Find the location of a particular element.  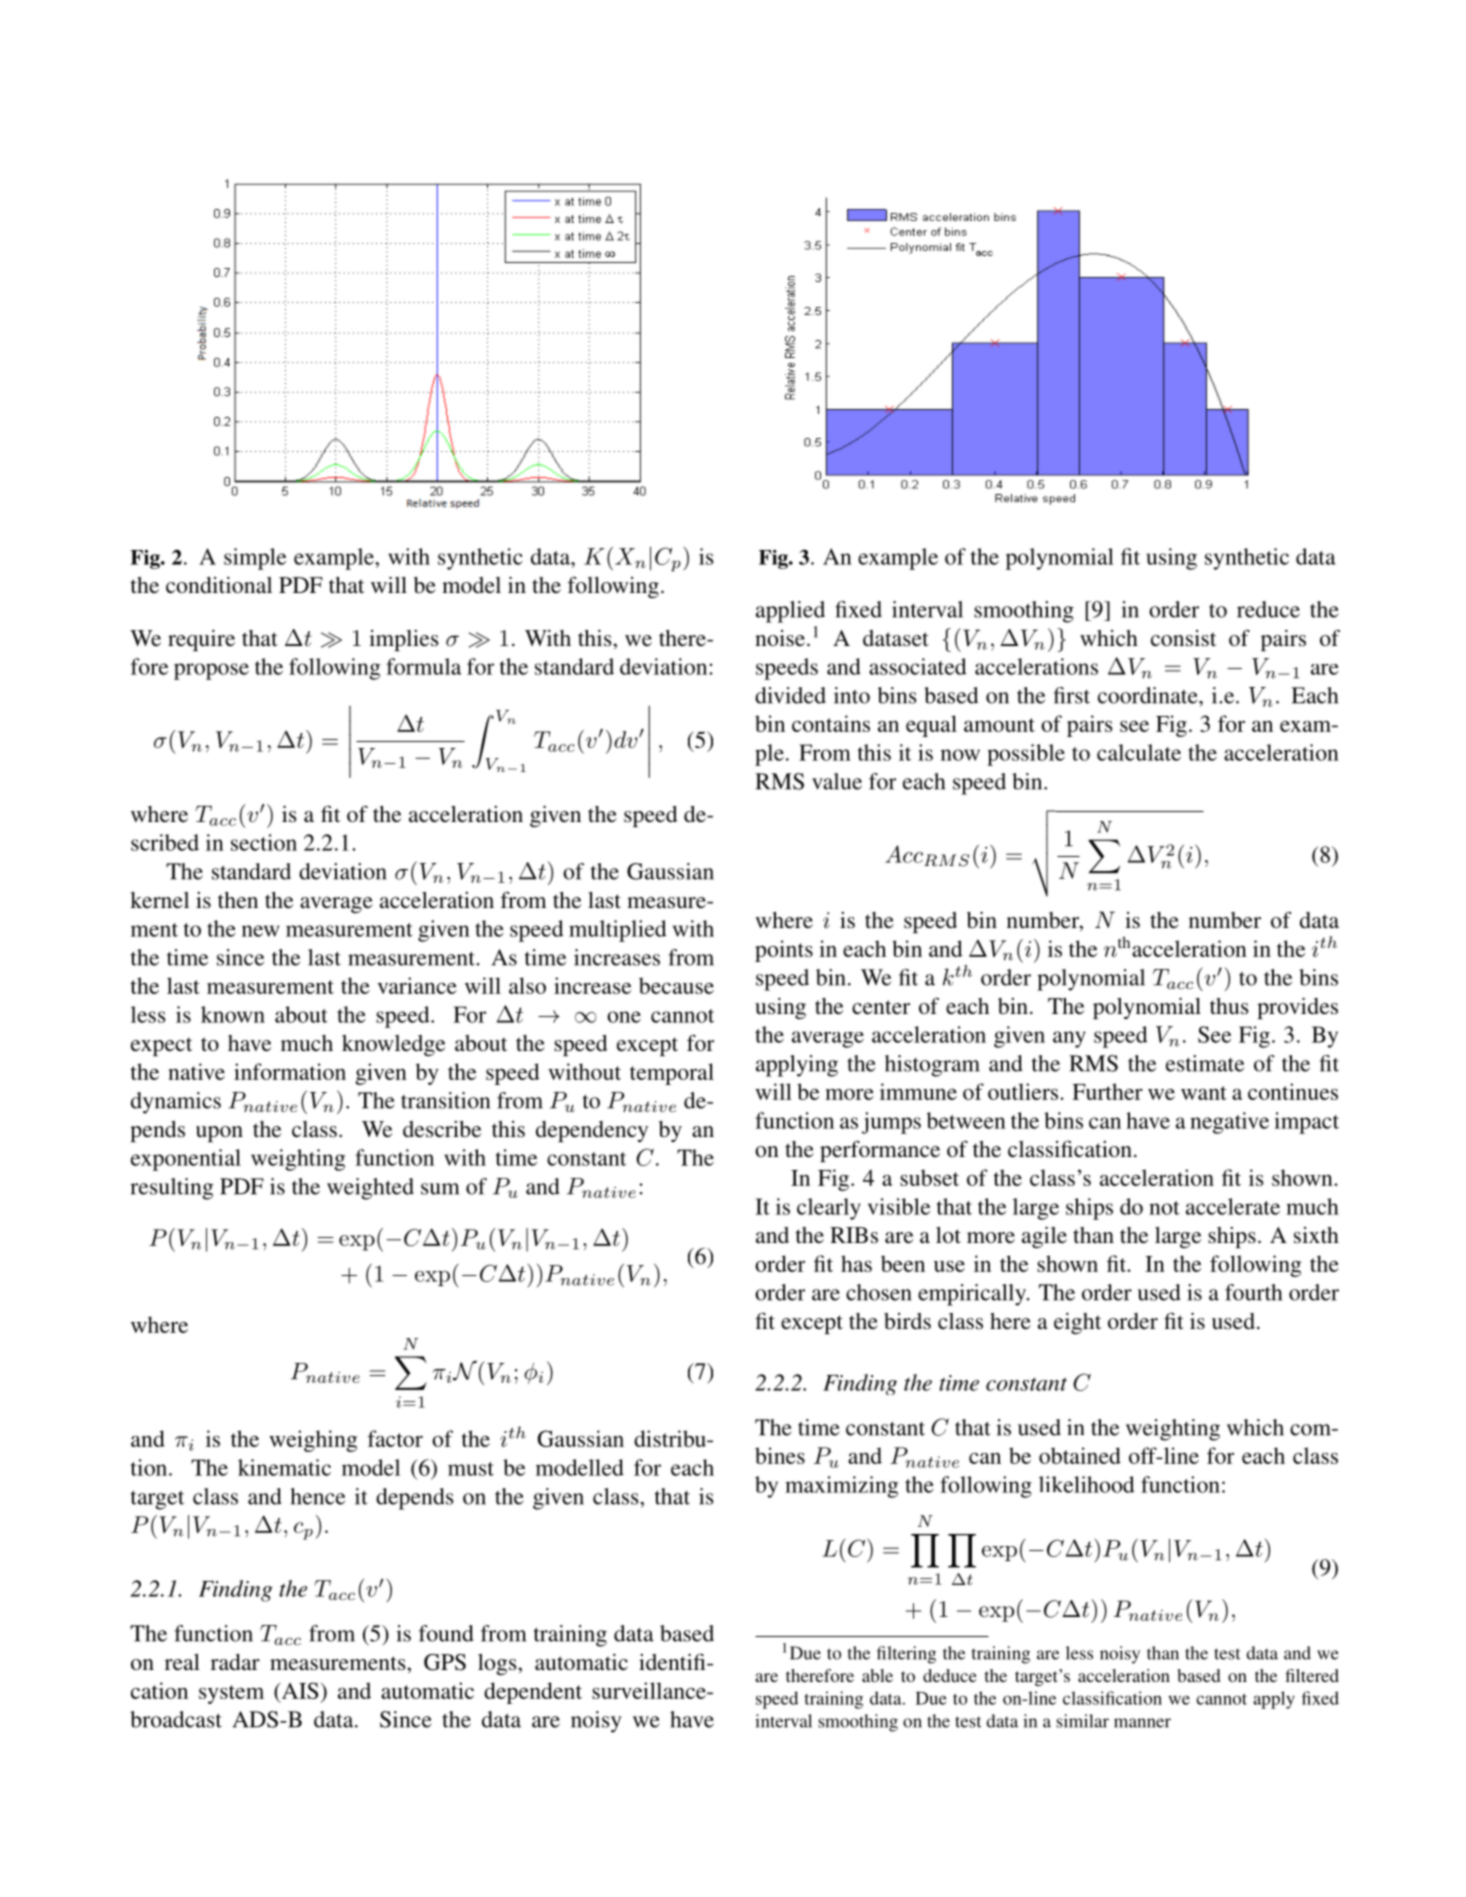

AIS is located at coordinates (298, 1690).
